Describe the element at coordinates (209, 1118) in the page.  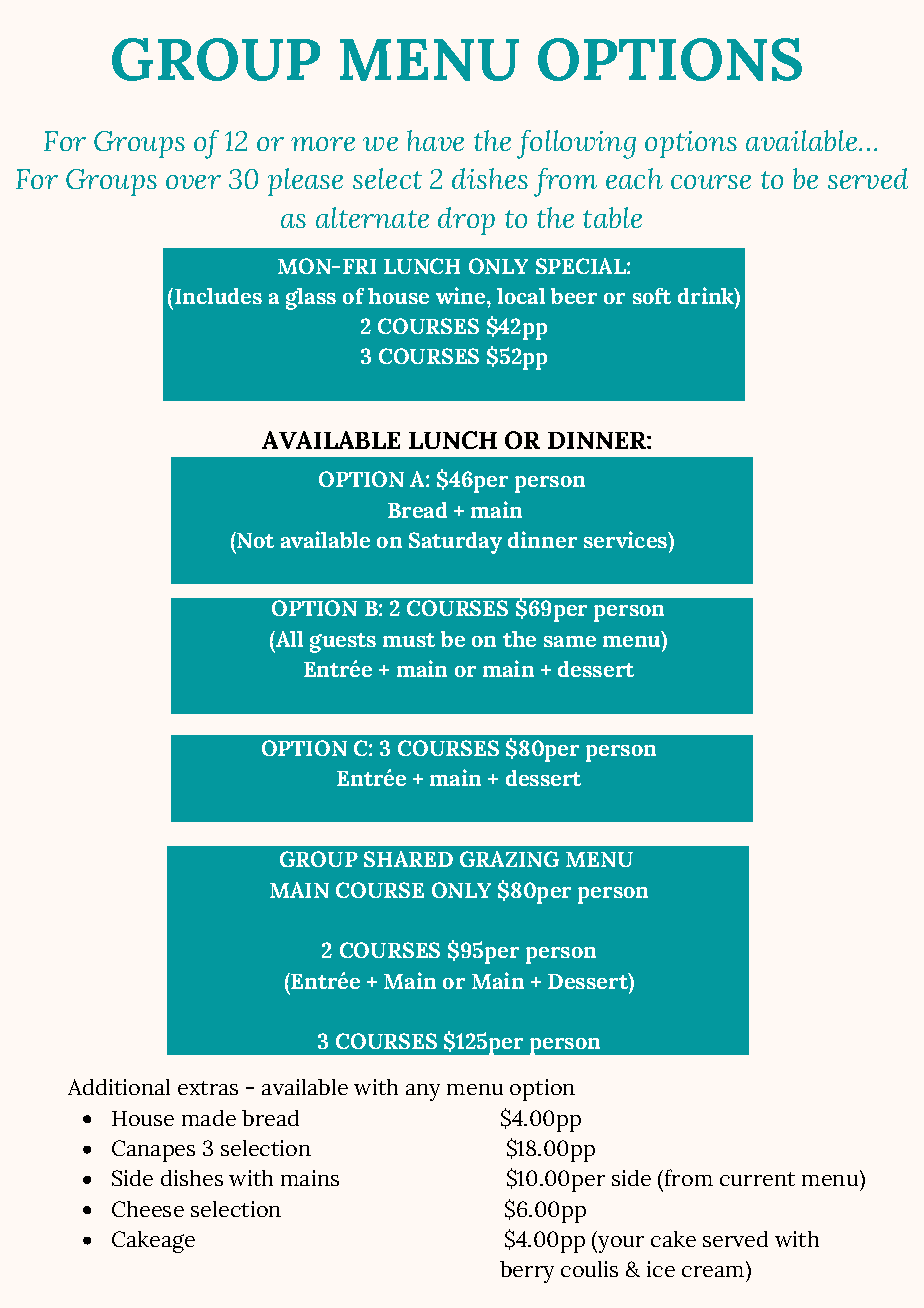
I see `made` at that location.
